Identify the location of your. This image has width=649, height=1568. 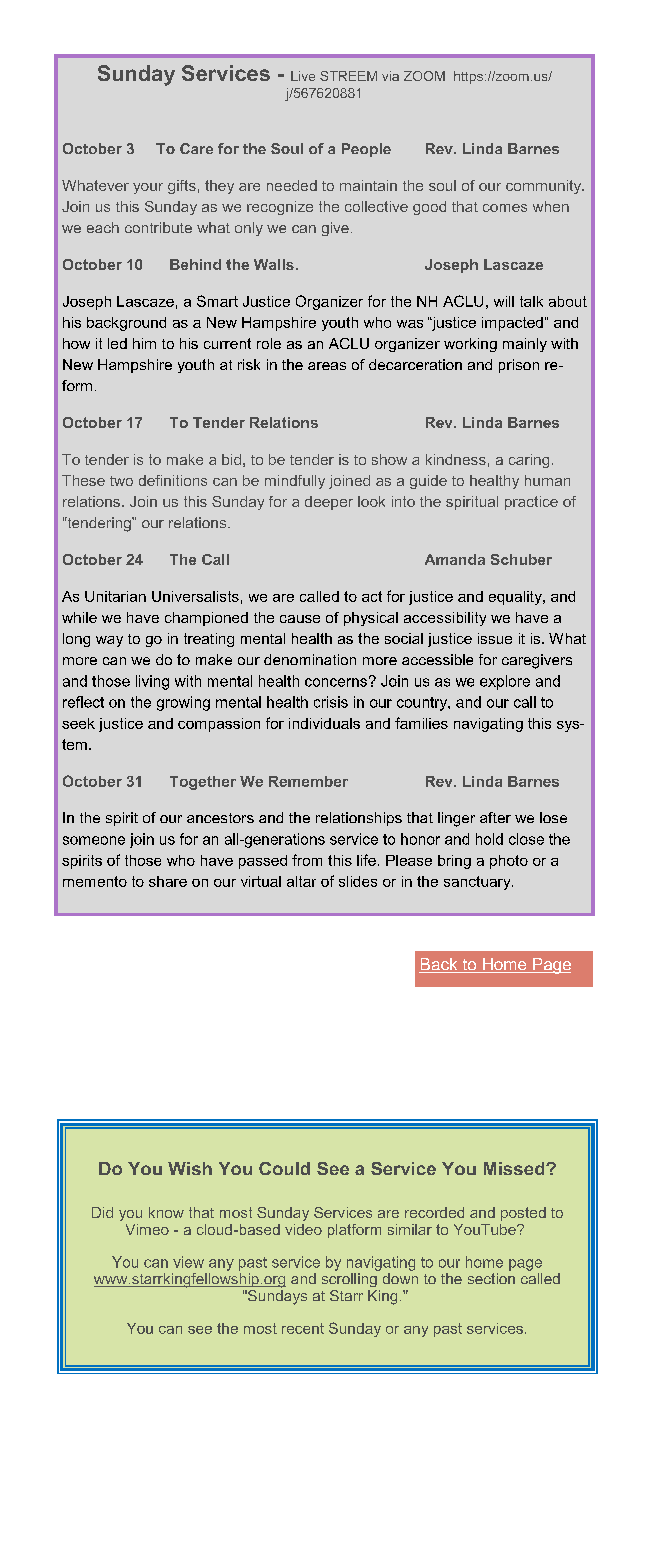
(148, 188).
